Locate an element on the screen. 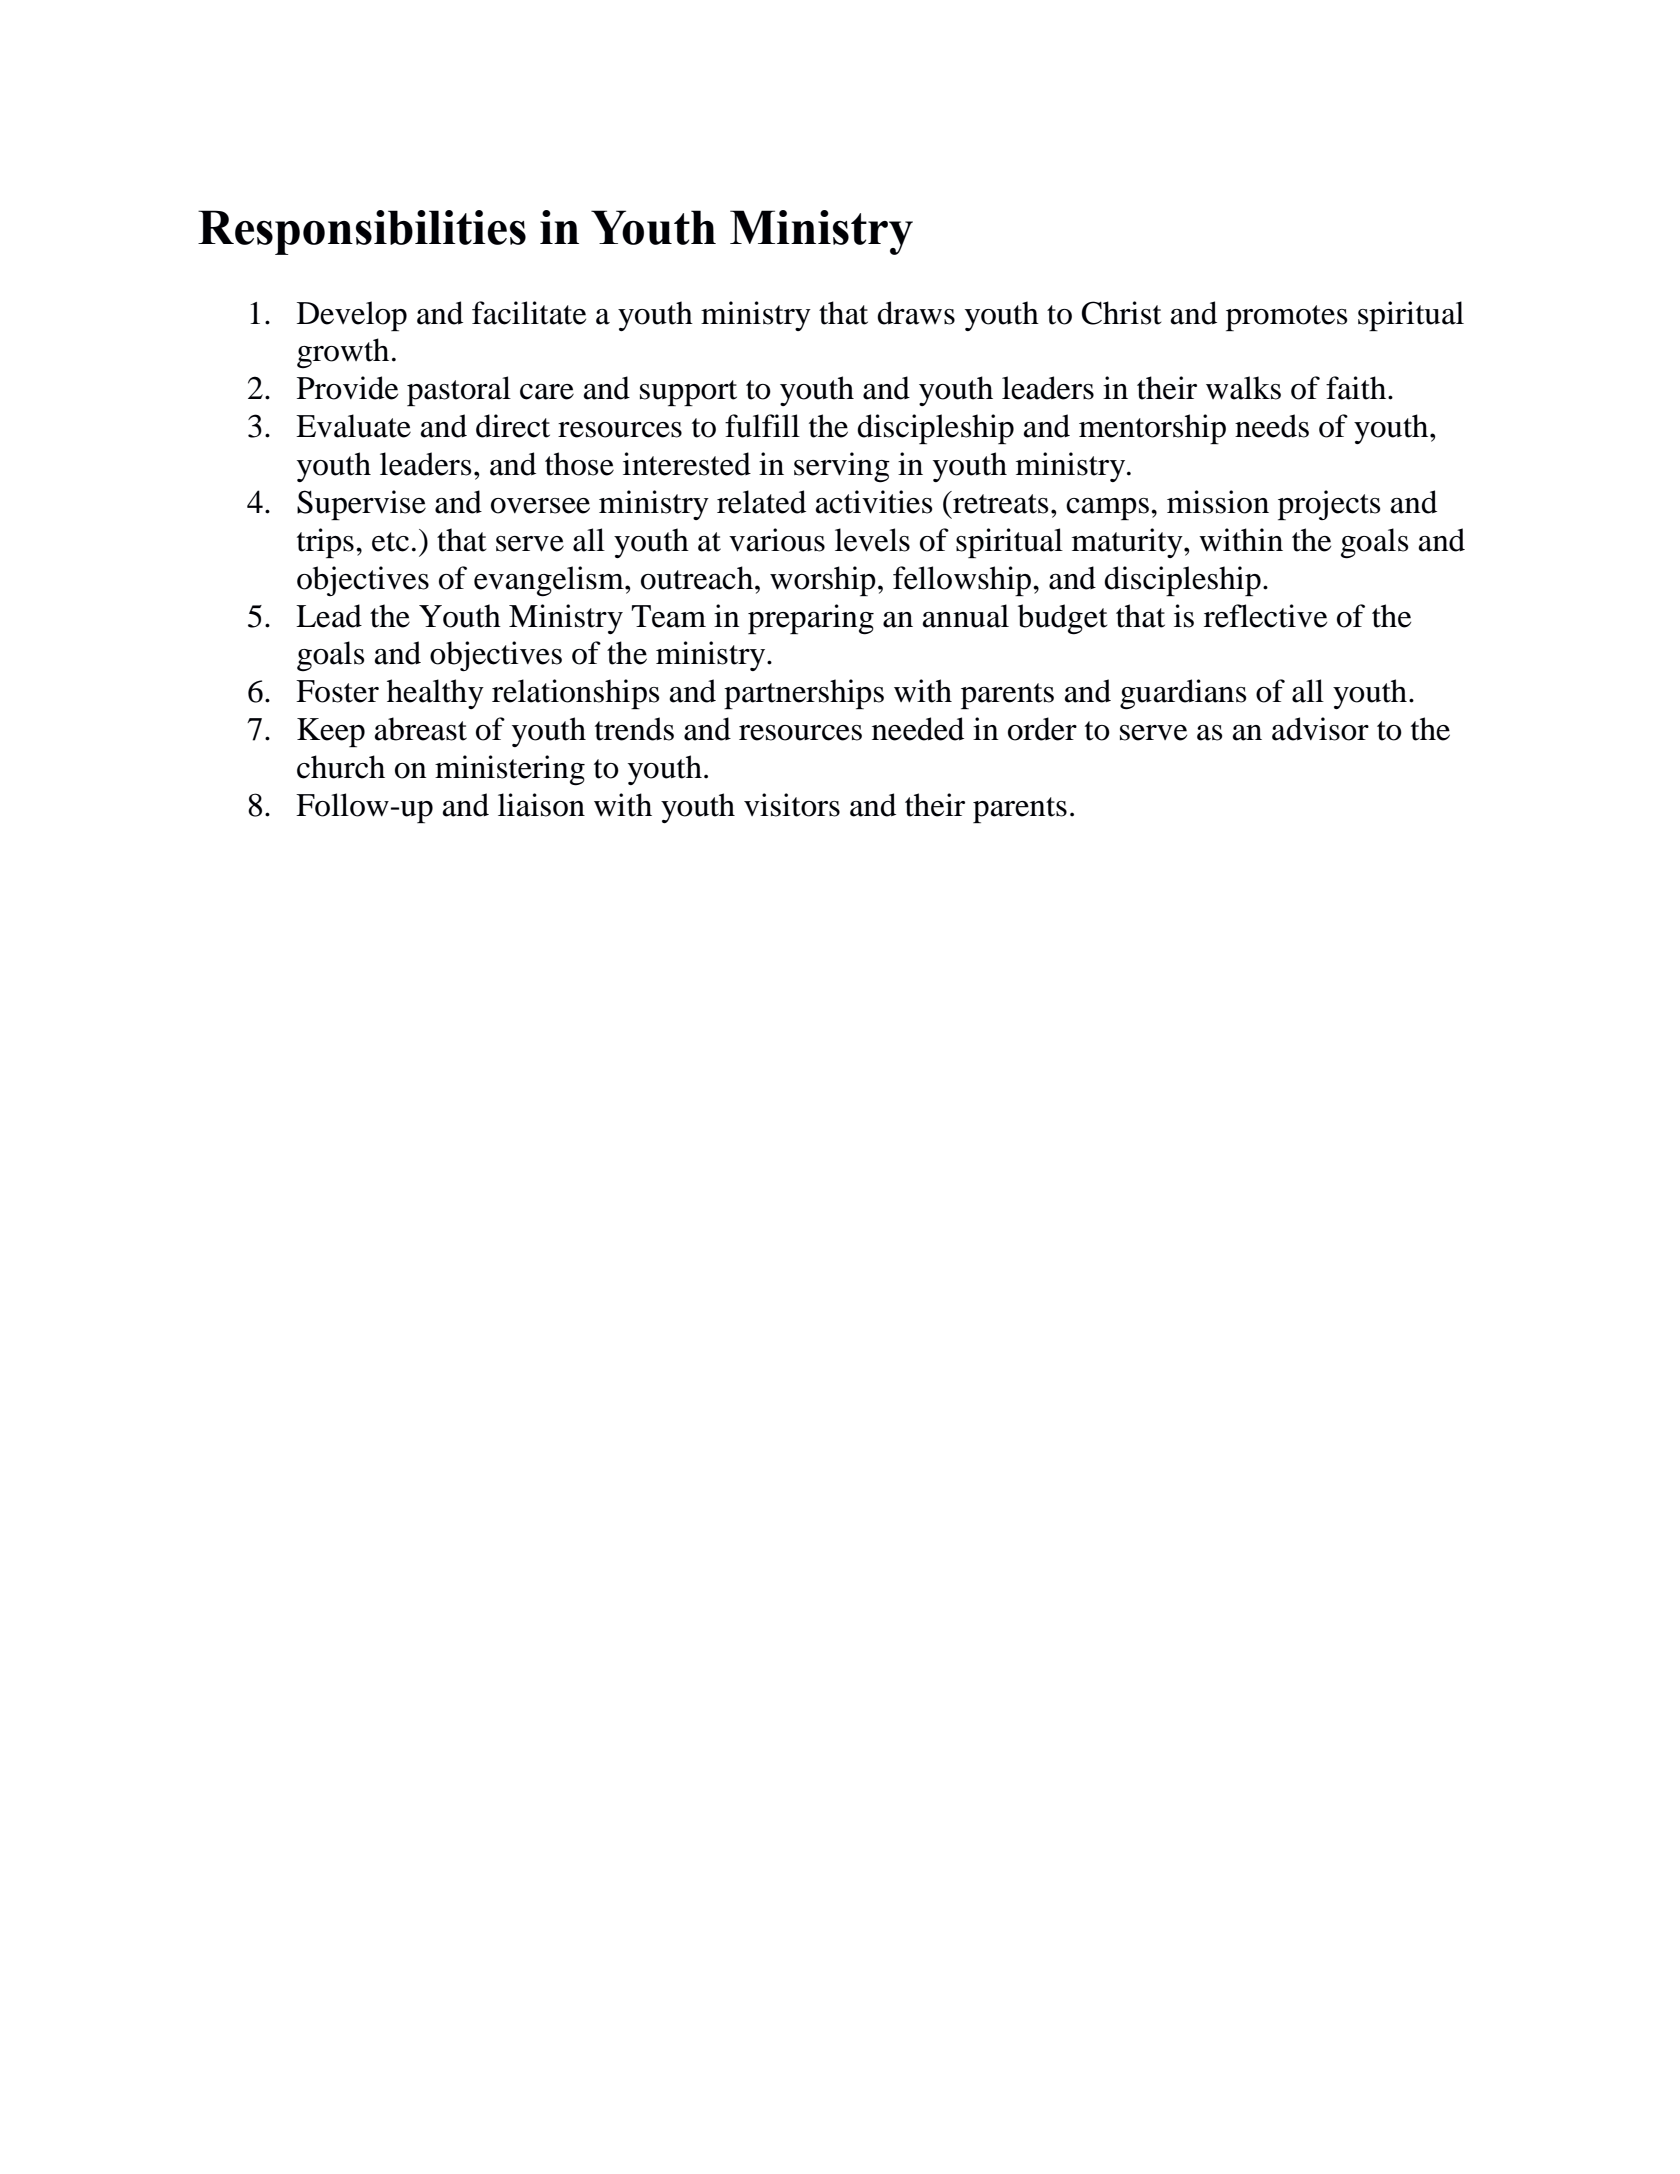 Image resolution: width=1680 pixels, height=2174 pixels. ministering is located at coordinates (510, 770).
